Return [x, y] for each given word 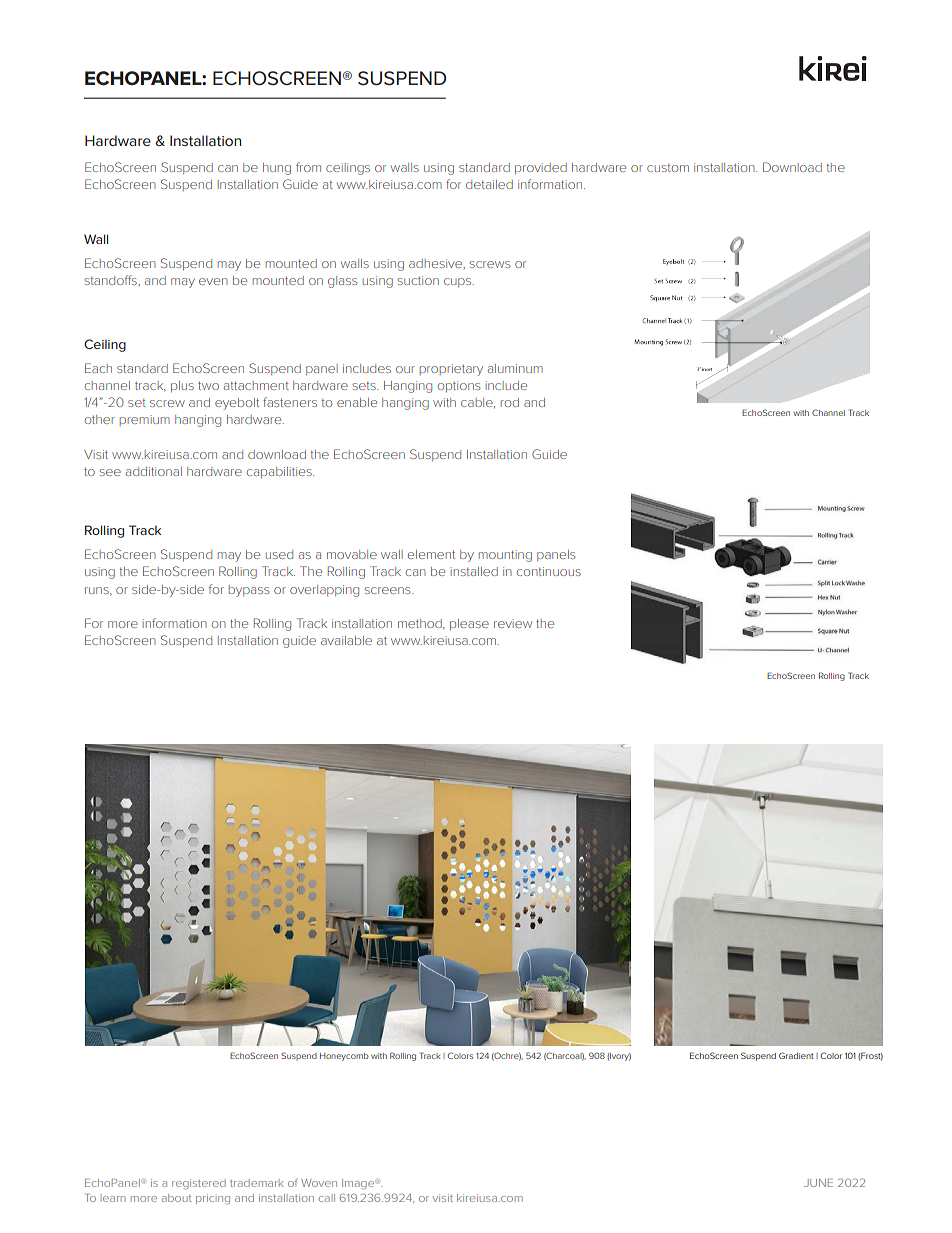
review [513, 623]
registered [199, 1184]
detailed [489, 184]
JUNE [818, 1183]
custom [668, 168]
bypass [248, 591]
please [469, 625]
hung [277, 169]
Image [359, 1184]
